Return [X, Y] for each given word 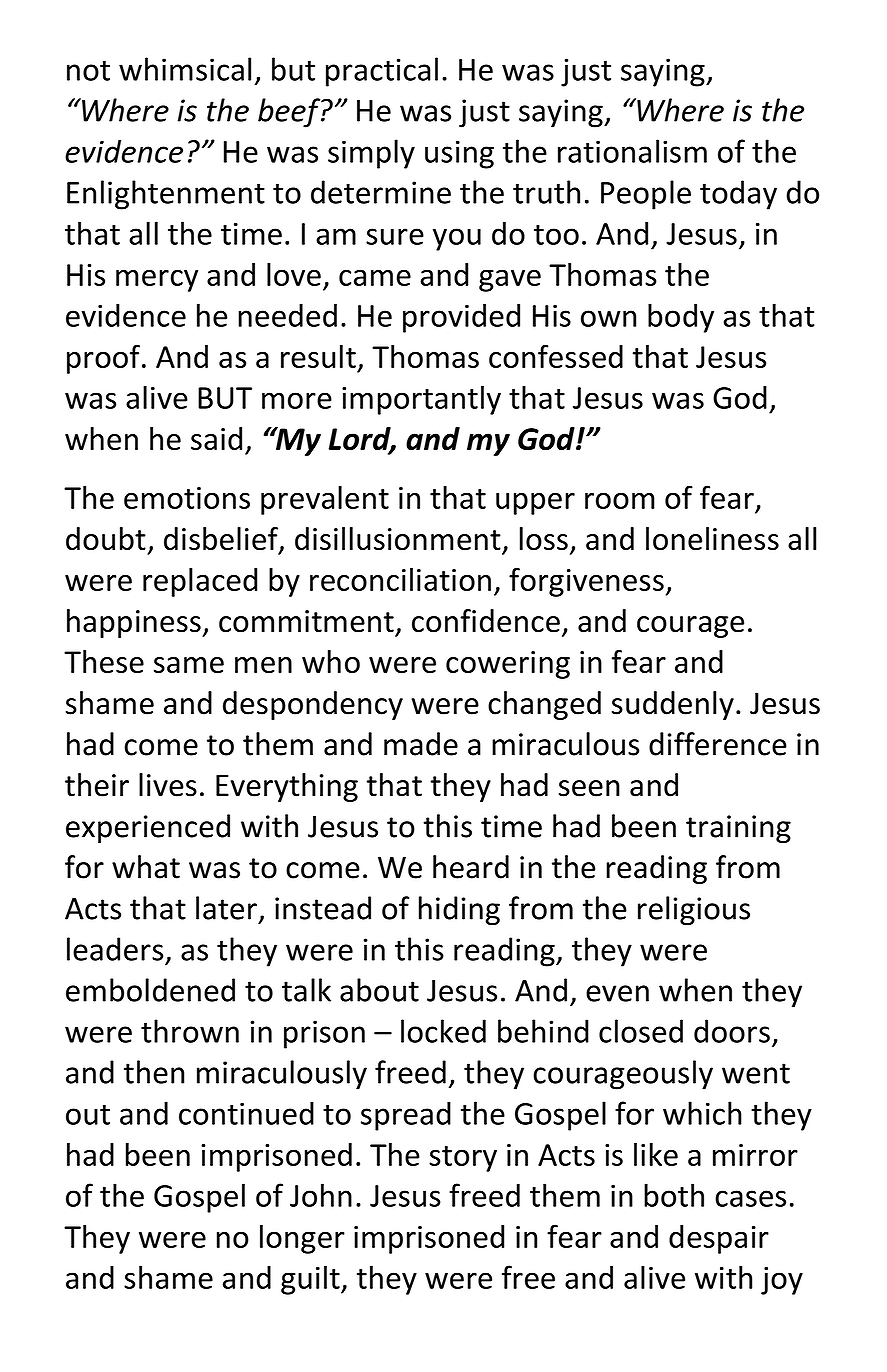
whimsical [185, 69]
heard [471, 867]
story [463, 1159]
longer [302, 1239]
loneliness [712, 539]
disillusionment [398, 539]
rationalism [632, 151]
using [459, 154]
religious [694, 911]
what [146, 867]
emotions [187, 498]
